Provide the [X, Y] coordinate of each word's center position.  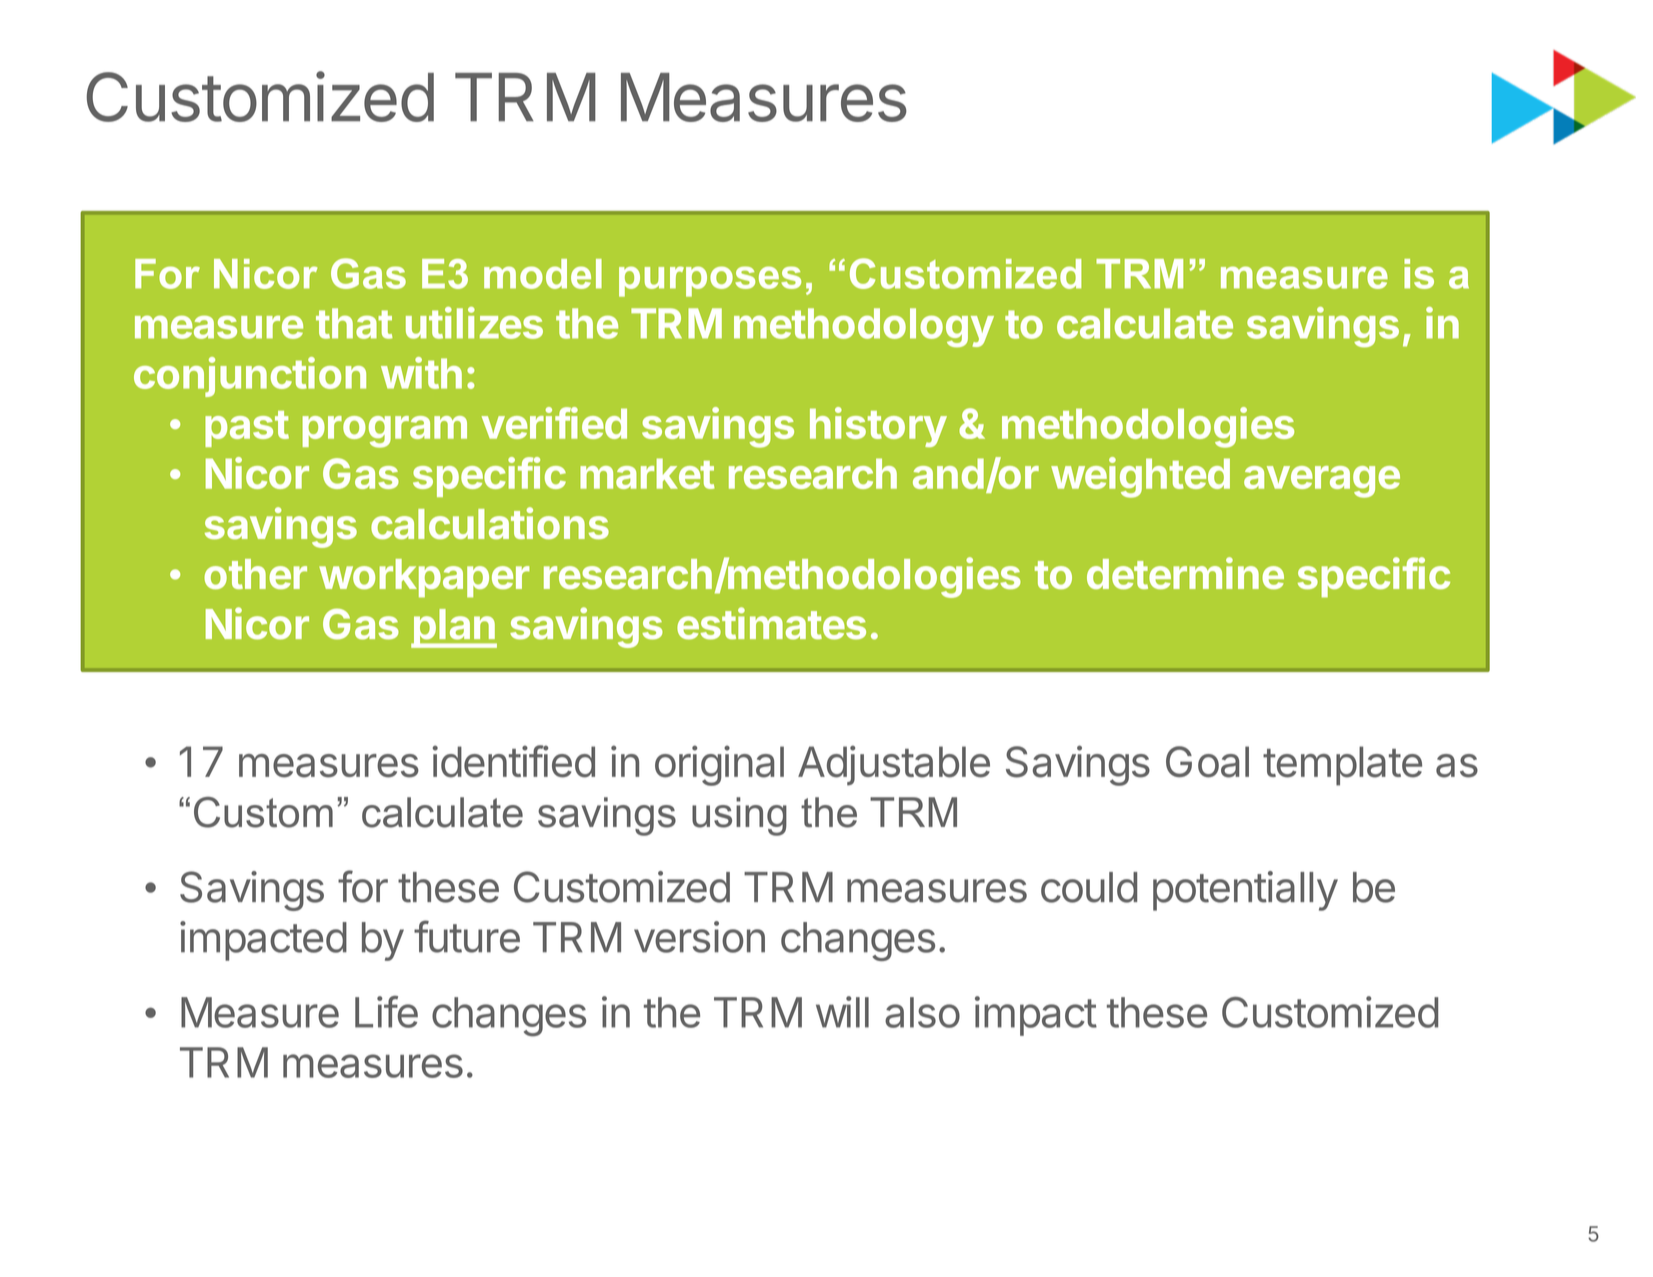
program [385, 432]
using [739, 816]
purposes [710, 281]
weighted [1140, 477]
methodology [864, 328]
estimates [771, 623]
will [842, 1012]
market [647, 473]
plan [454, 628]
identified [514, 761]
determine [1185, 573]
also [922, 1012]
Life [386, 1012]
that [354, 323]
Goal [1207, 762]
